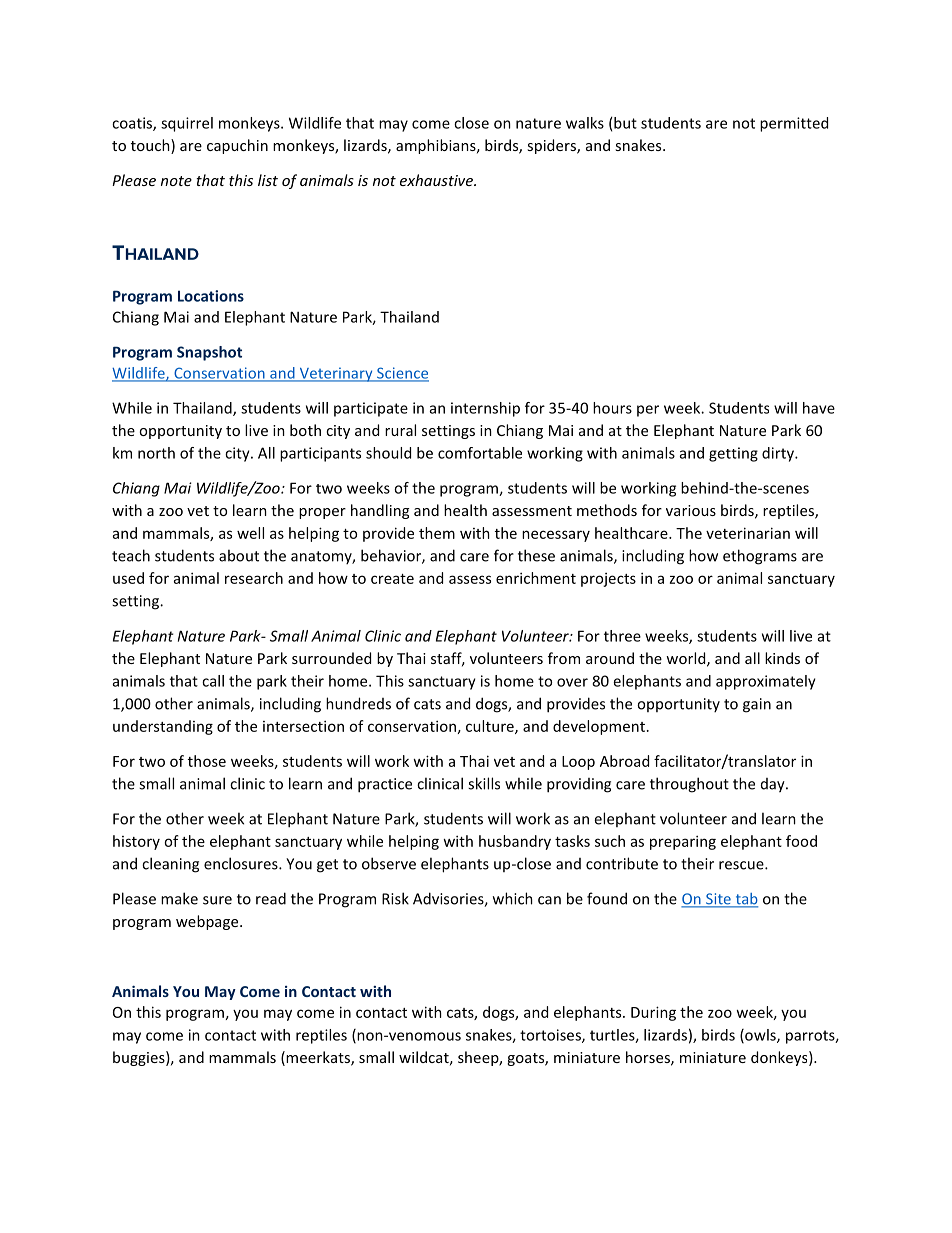  Describe the element at coordinates (209, 353) in the screenshot. I see `Snapshot` at that location.
